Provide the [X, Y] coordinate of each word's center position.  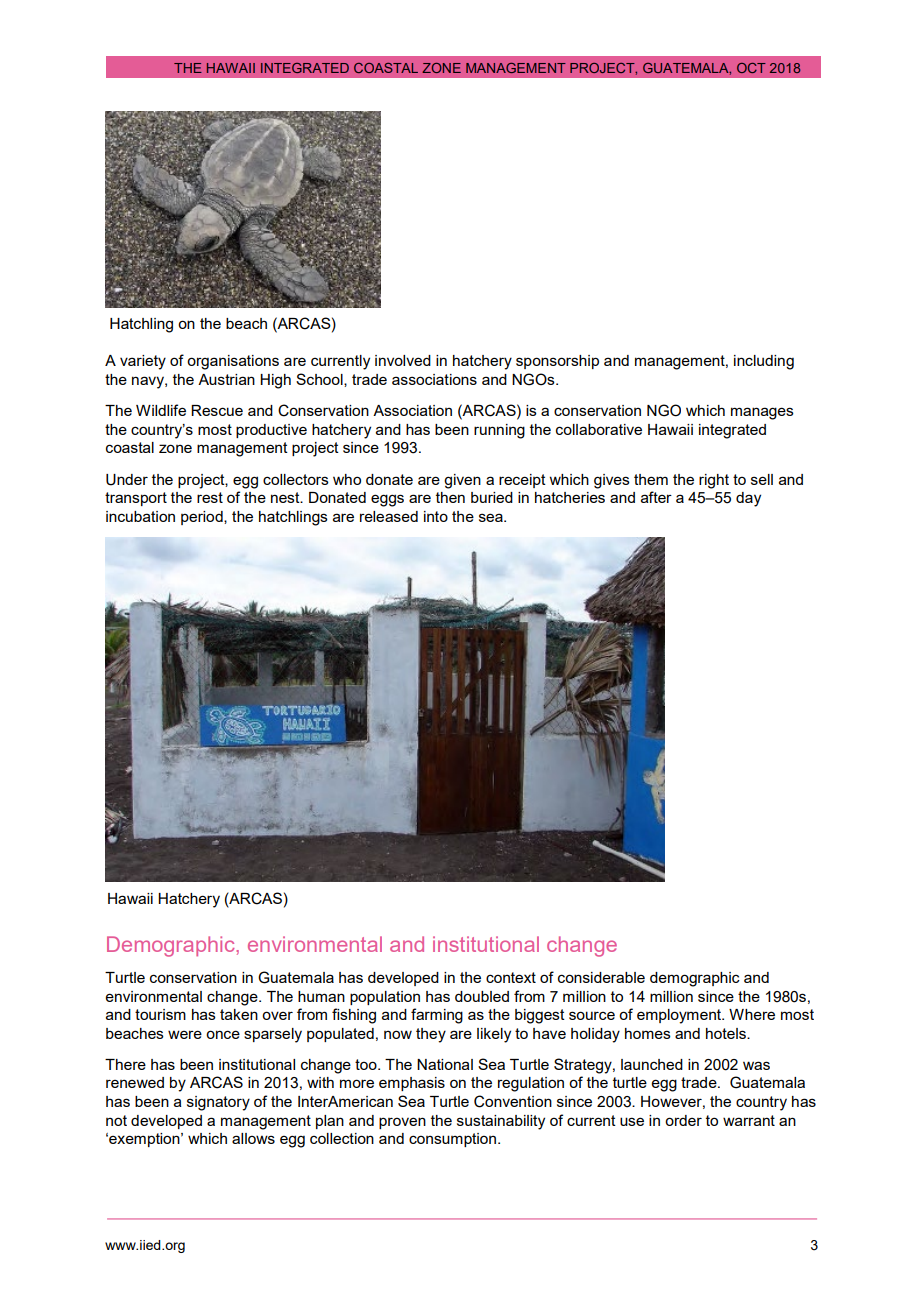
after [656, 497]
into [436, 516]
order [683, 1120]
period [203, 518]
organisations [233, 362]
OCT [751, 68]
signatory [218, 1103]
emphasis [412, 1084]
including [764, 362]
